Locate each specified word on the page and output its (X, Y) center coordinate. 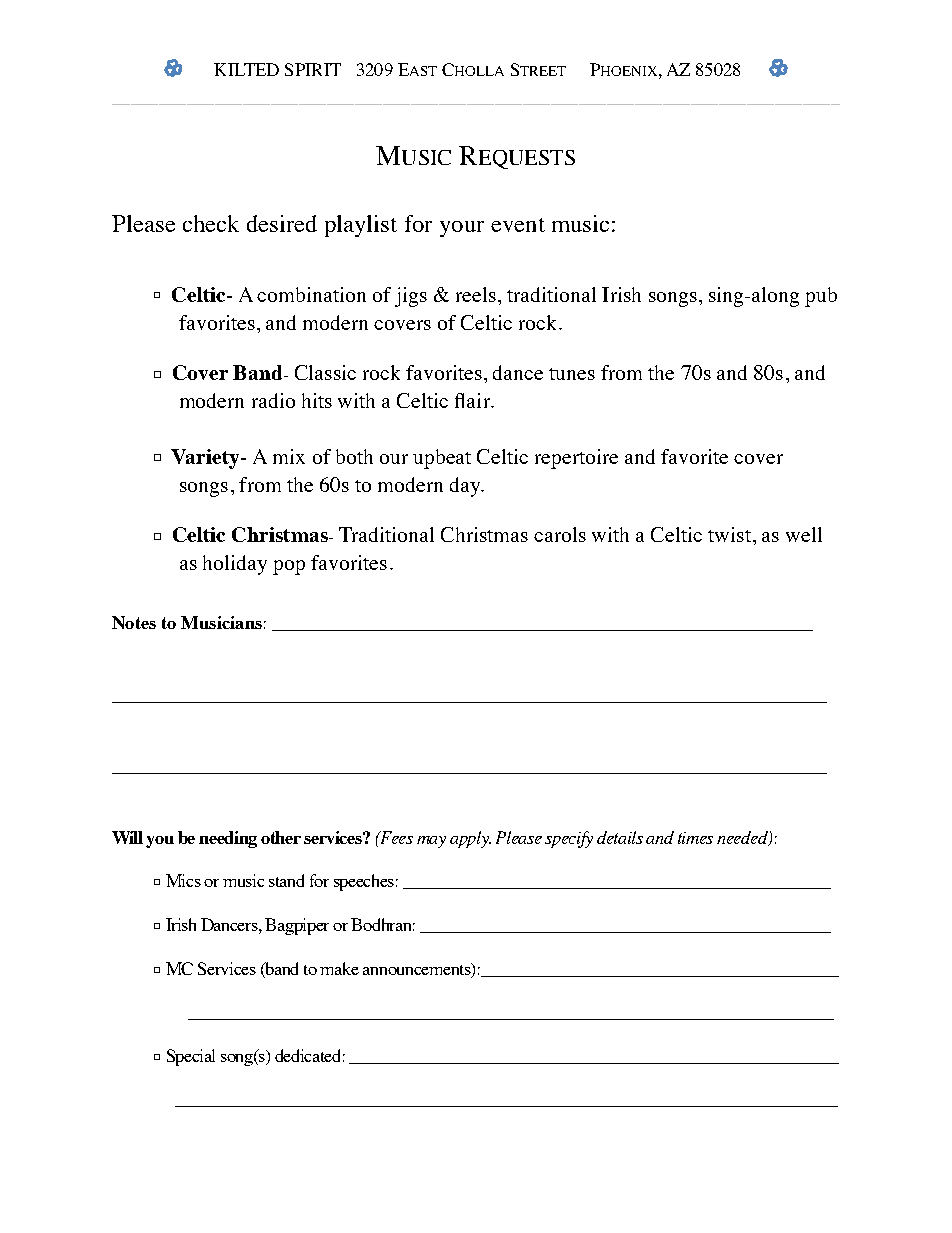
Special (191, 1057)
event (518, 225)
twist (729, 534)
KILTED (246, 69)
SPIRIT (313, 69)
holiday (235, 565)
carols (560, 534)
